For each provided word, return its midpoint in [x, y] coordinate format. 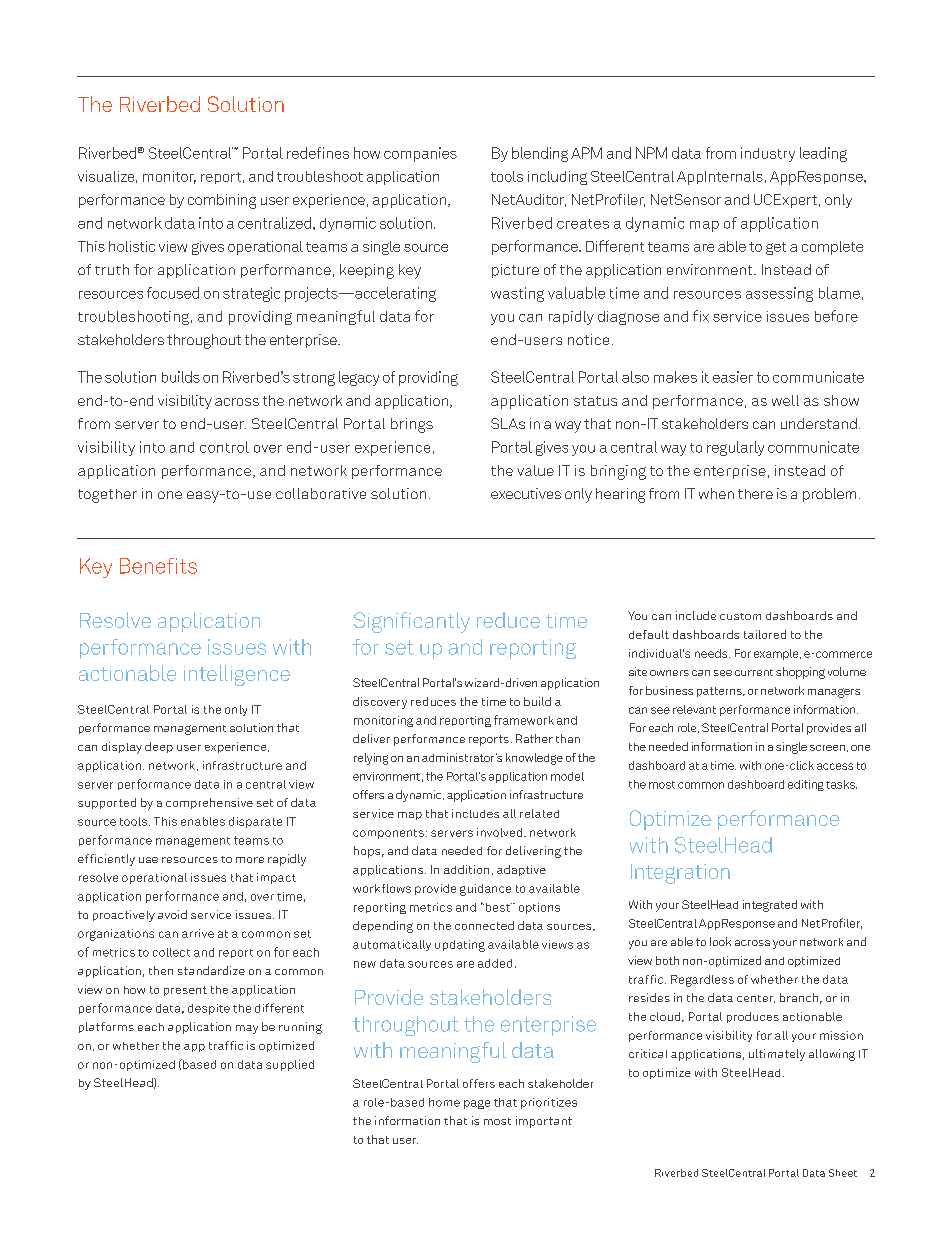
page [477, 1104]
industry [768, 154]
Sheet [843, 1173]
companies [420, 154]
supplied [290, 1065]
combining [222, 201]
